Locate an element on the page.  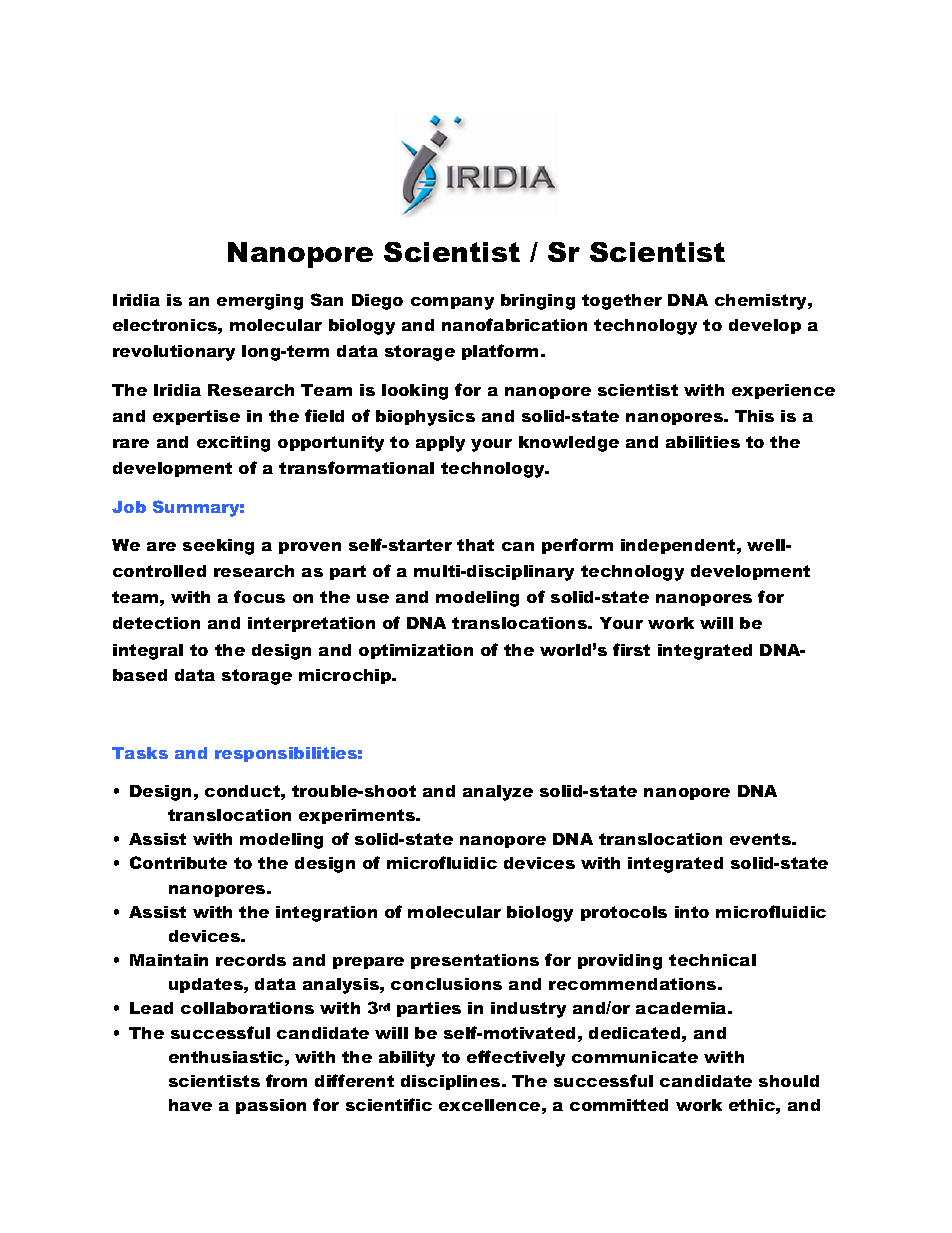
together is located at coordinates (622, 302).
